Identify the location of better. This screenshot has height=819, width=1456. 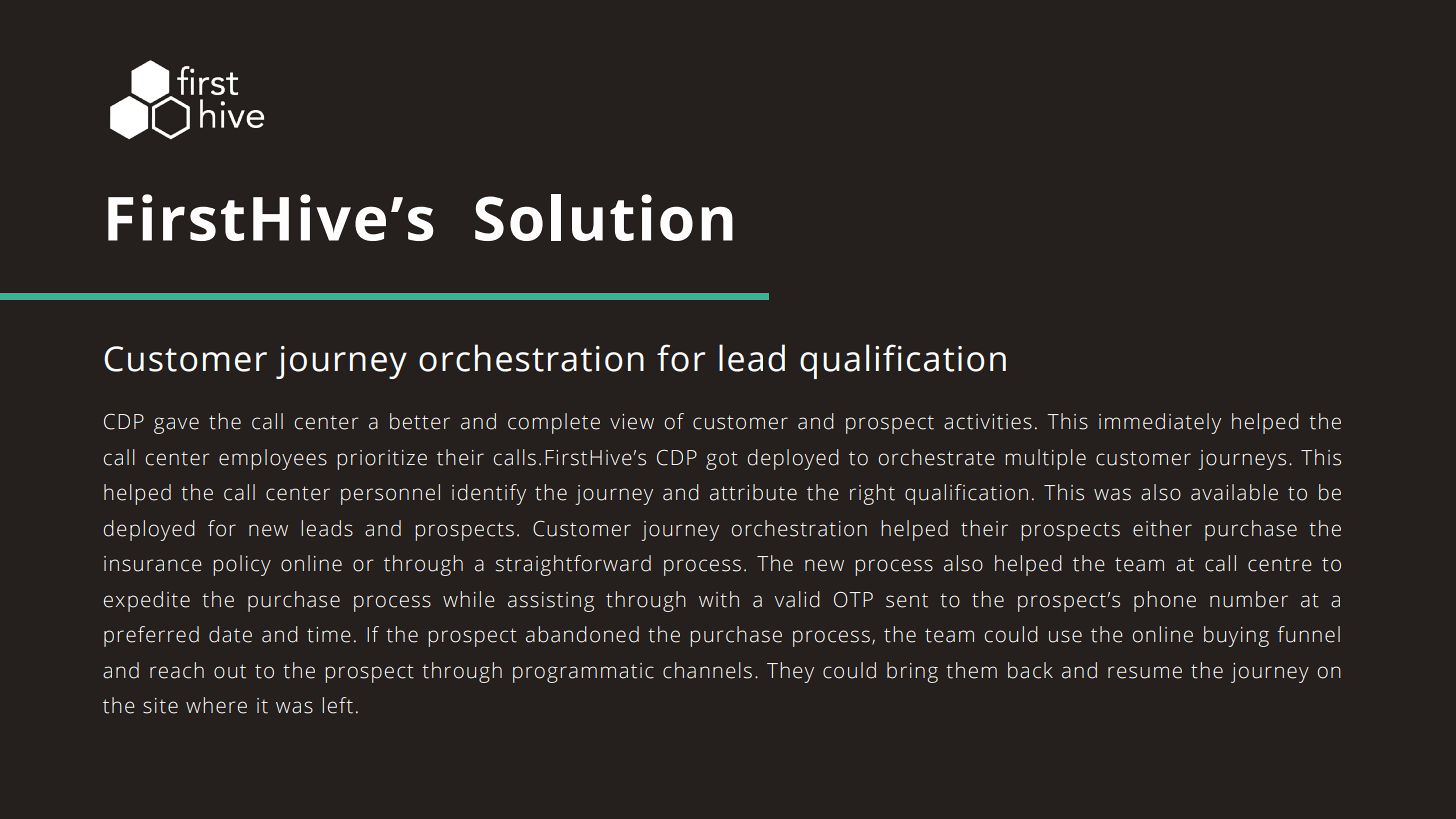
(420, 421).
